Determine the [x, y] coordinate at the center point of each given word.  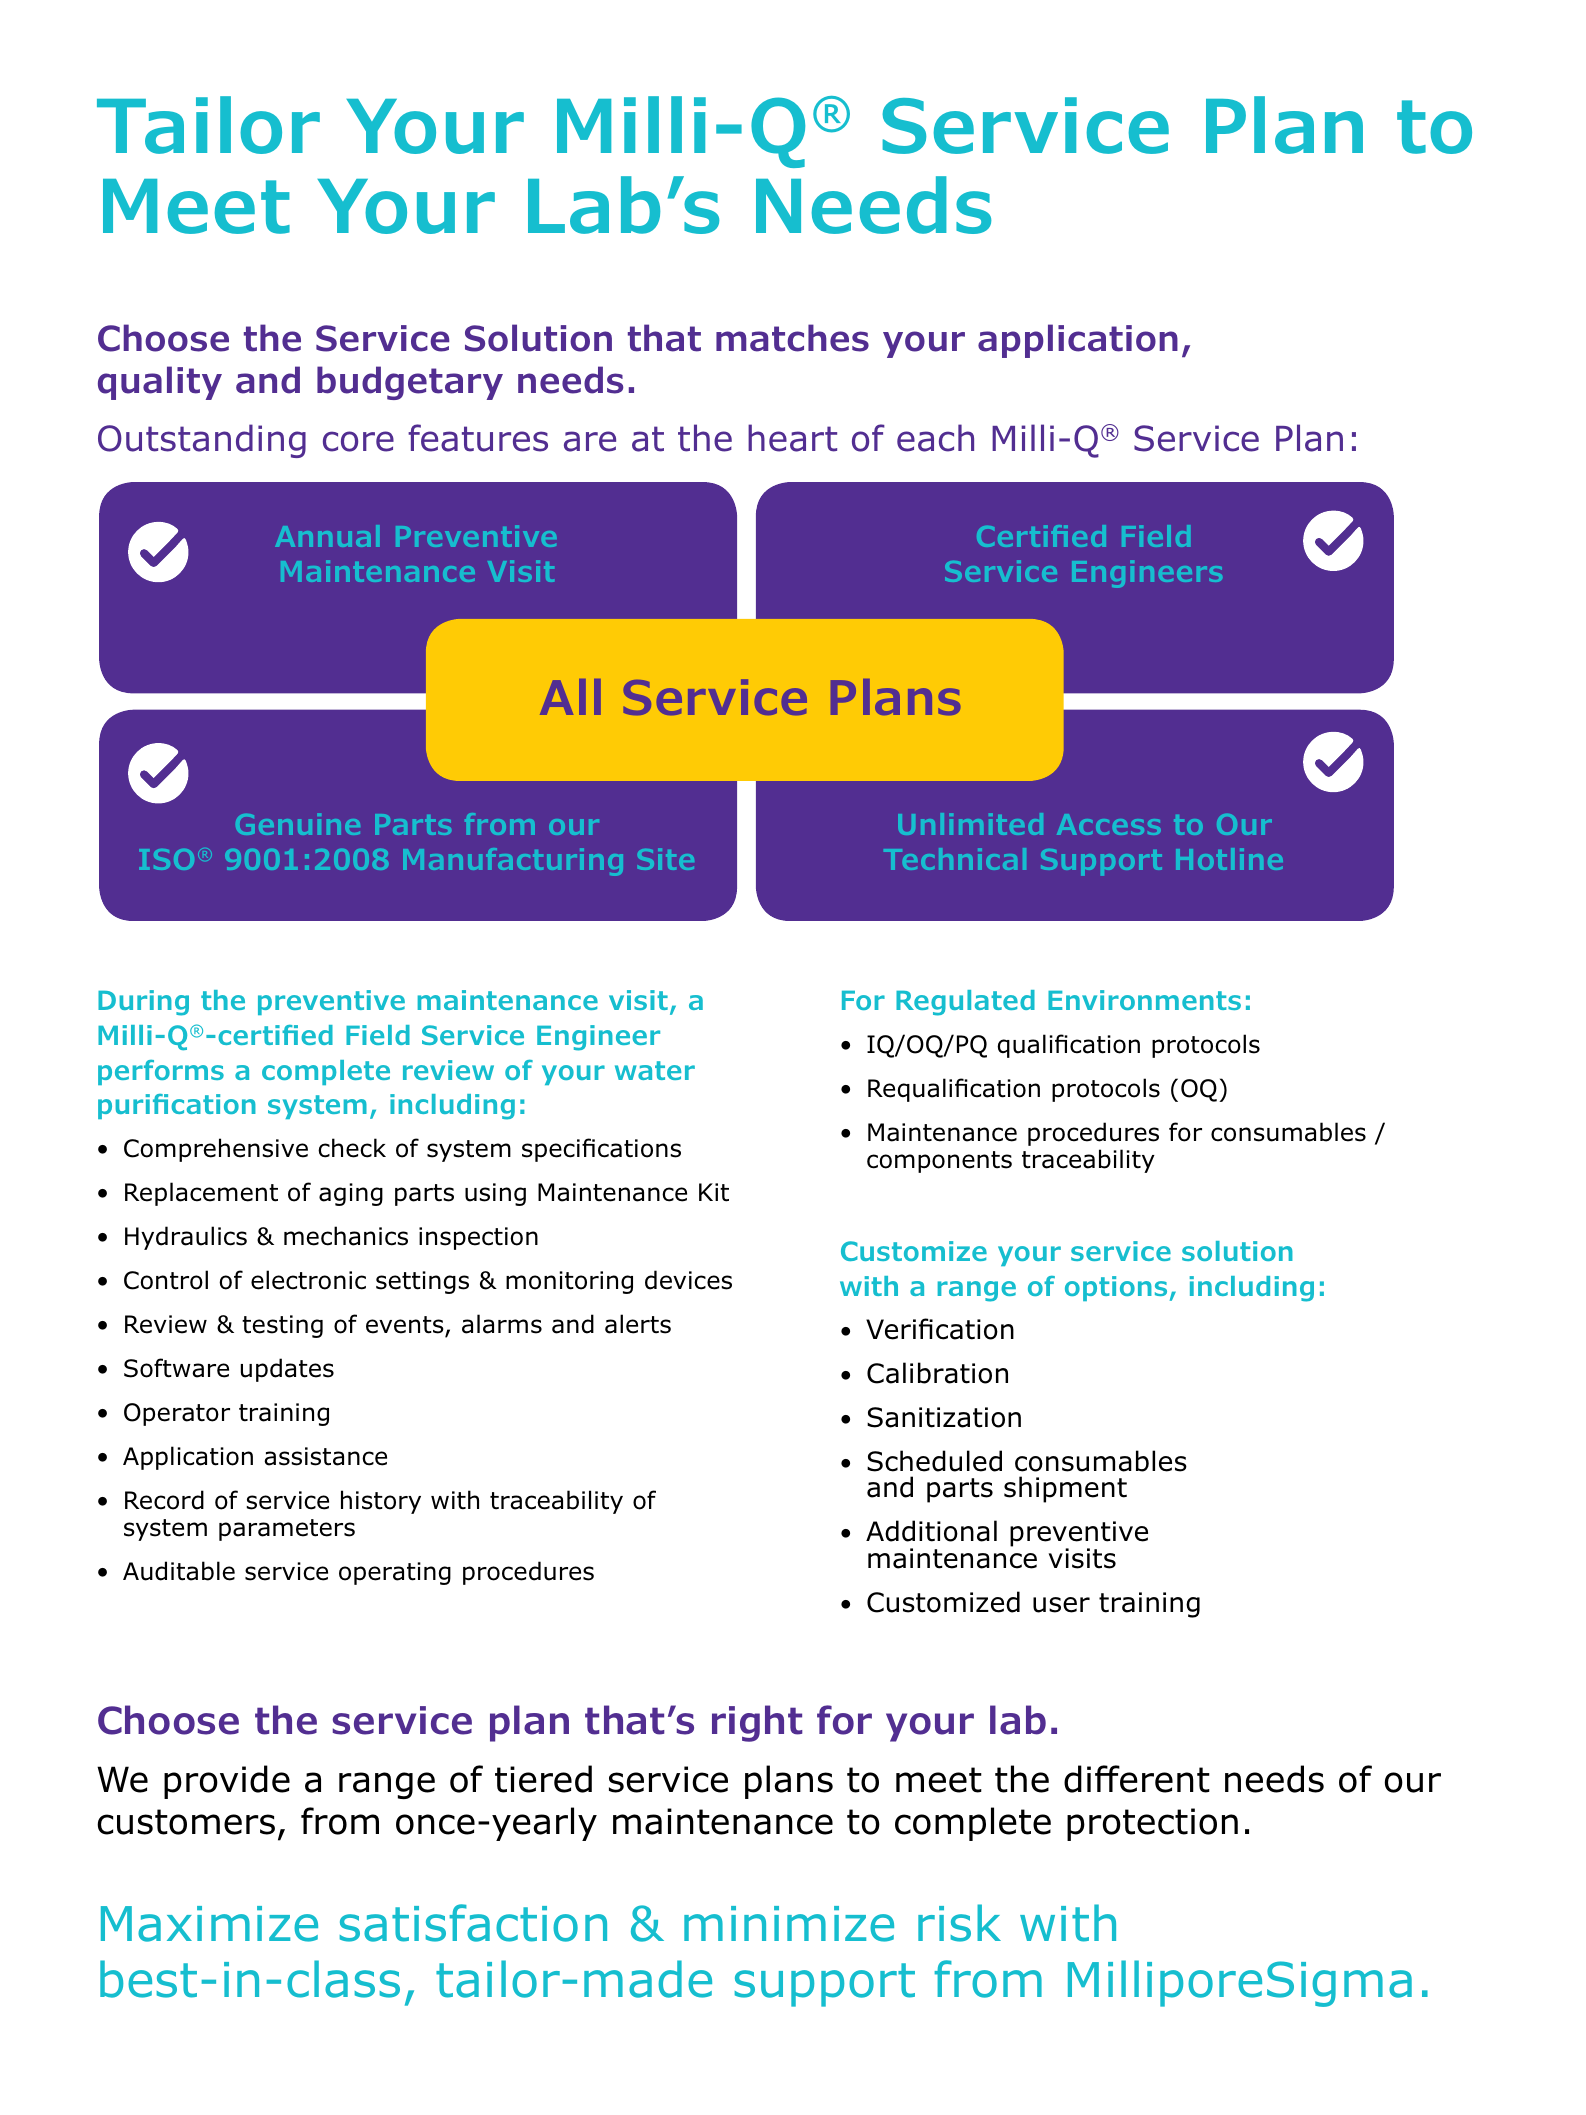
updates [287, 1370]
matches [792, 338]
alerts [638, 1324]
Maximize [209, 1924]
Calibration [937, 1373]
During [143, 1003]
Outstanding [202, 441]
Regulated [965, 1003]
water [655, 1070]
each [935, 438]
